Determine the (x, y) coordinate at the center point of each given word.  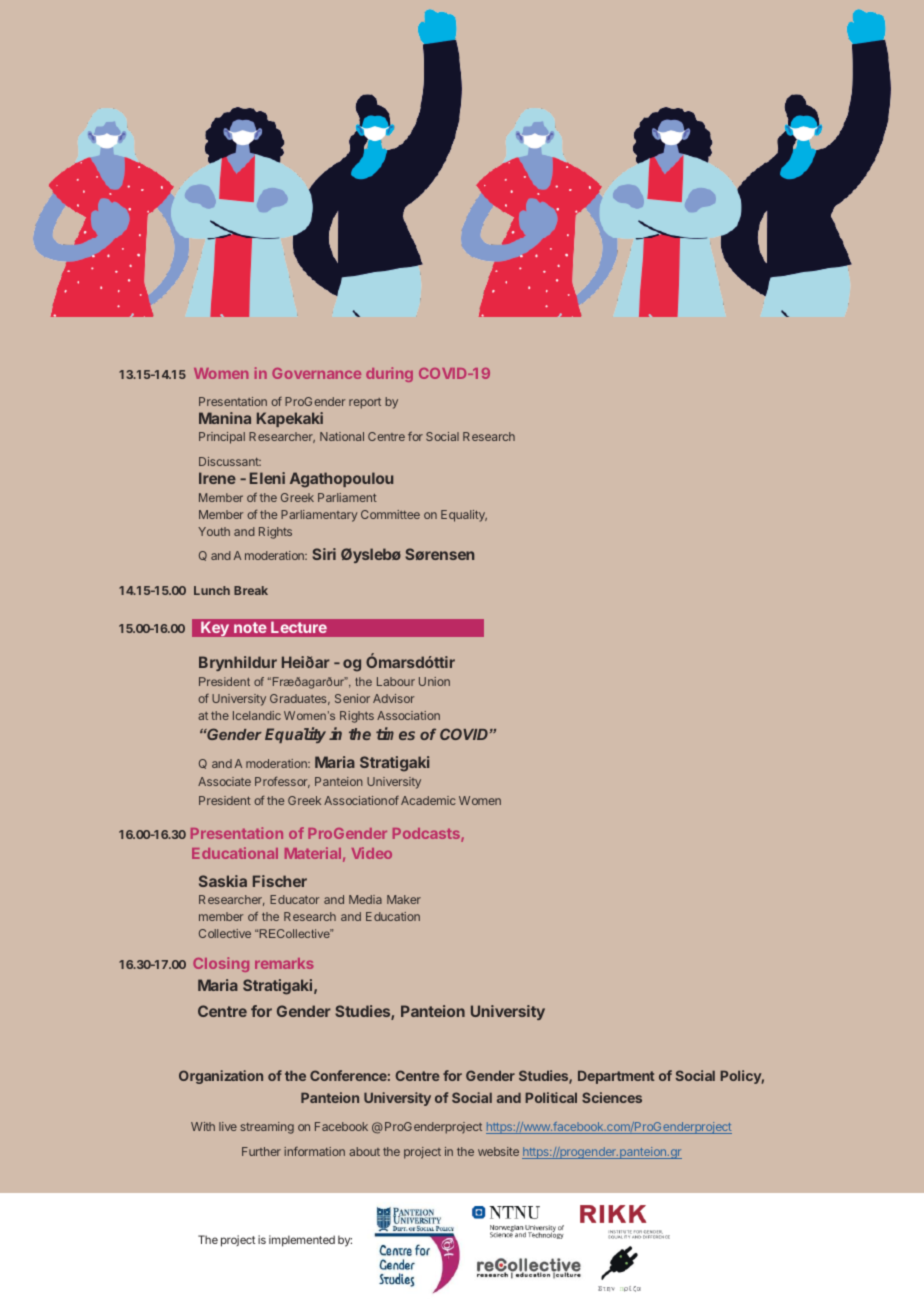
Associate (224, 781)
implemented (302, 1241)
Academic (428, 800)
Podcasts (427, 835)
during (389, 374)
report (365, 403)
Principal (222, 438)
